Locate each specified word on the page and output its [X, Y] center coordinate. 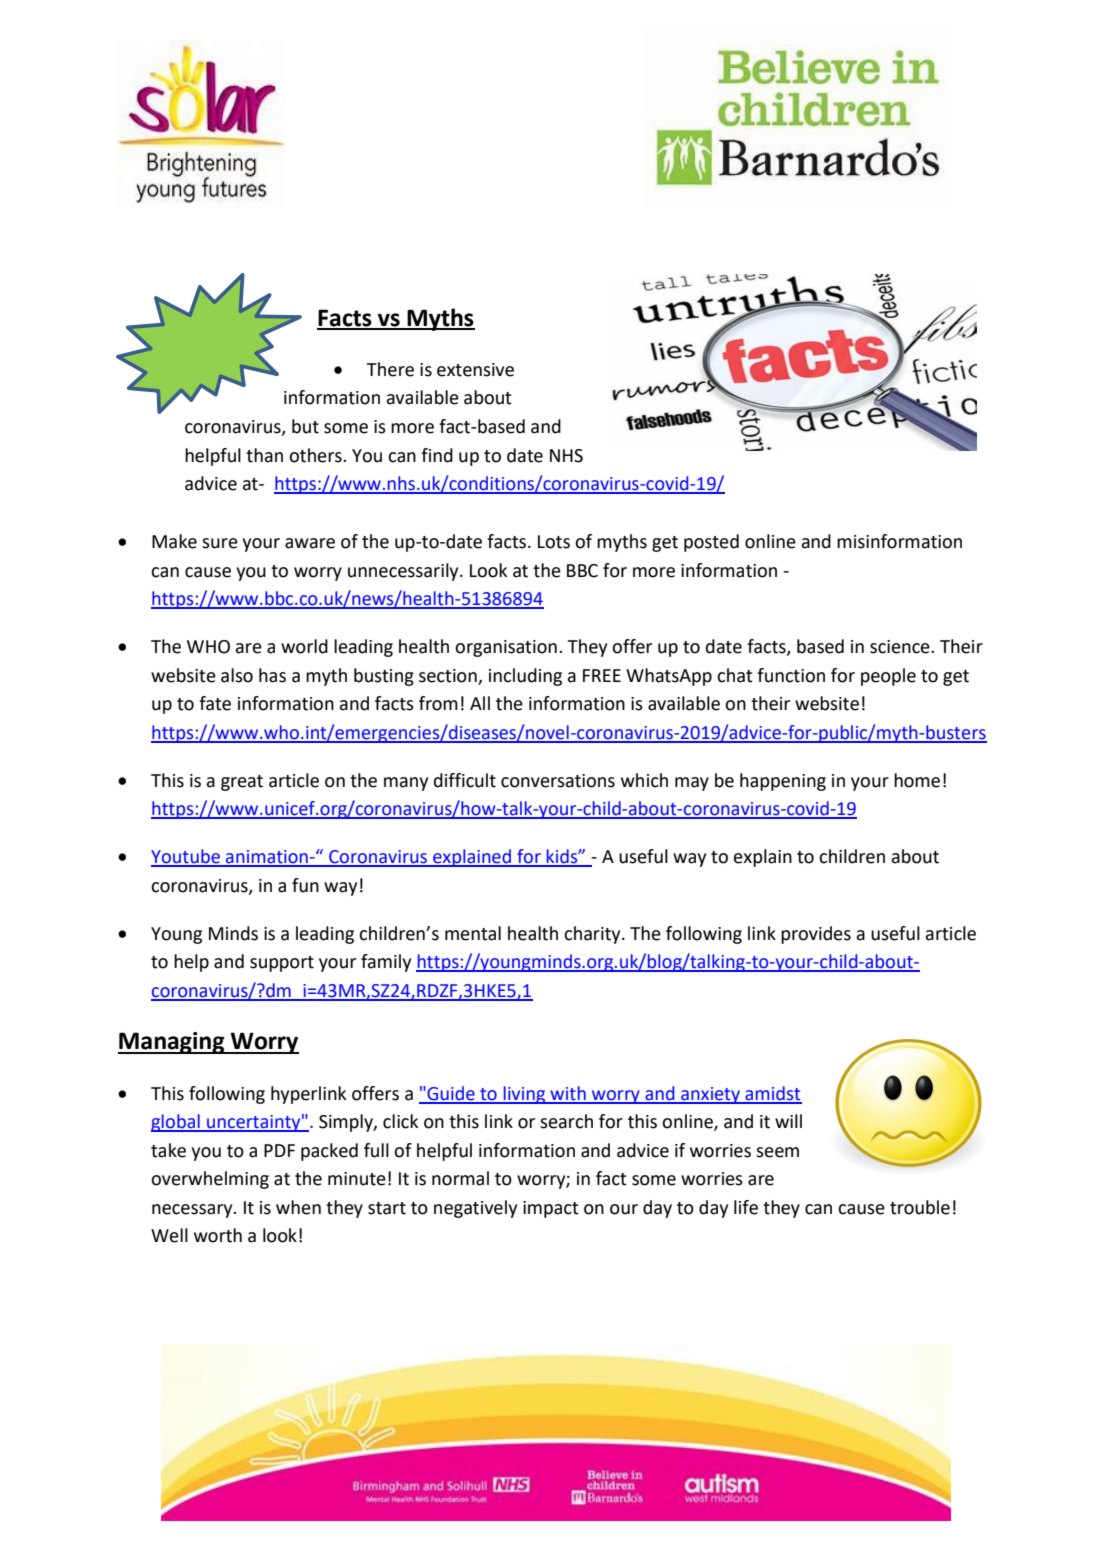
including [525, 677]
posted [711, 543]
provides [816, 935]
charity [593, 935]
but [305, 426]
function [791, 675]
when [298, 1207]
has [272, 675]
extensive [475, 370]
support [282, 964]
